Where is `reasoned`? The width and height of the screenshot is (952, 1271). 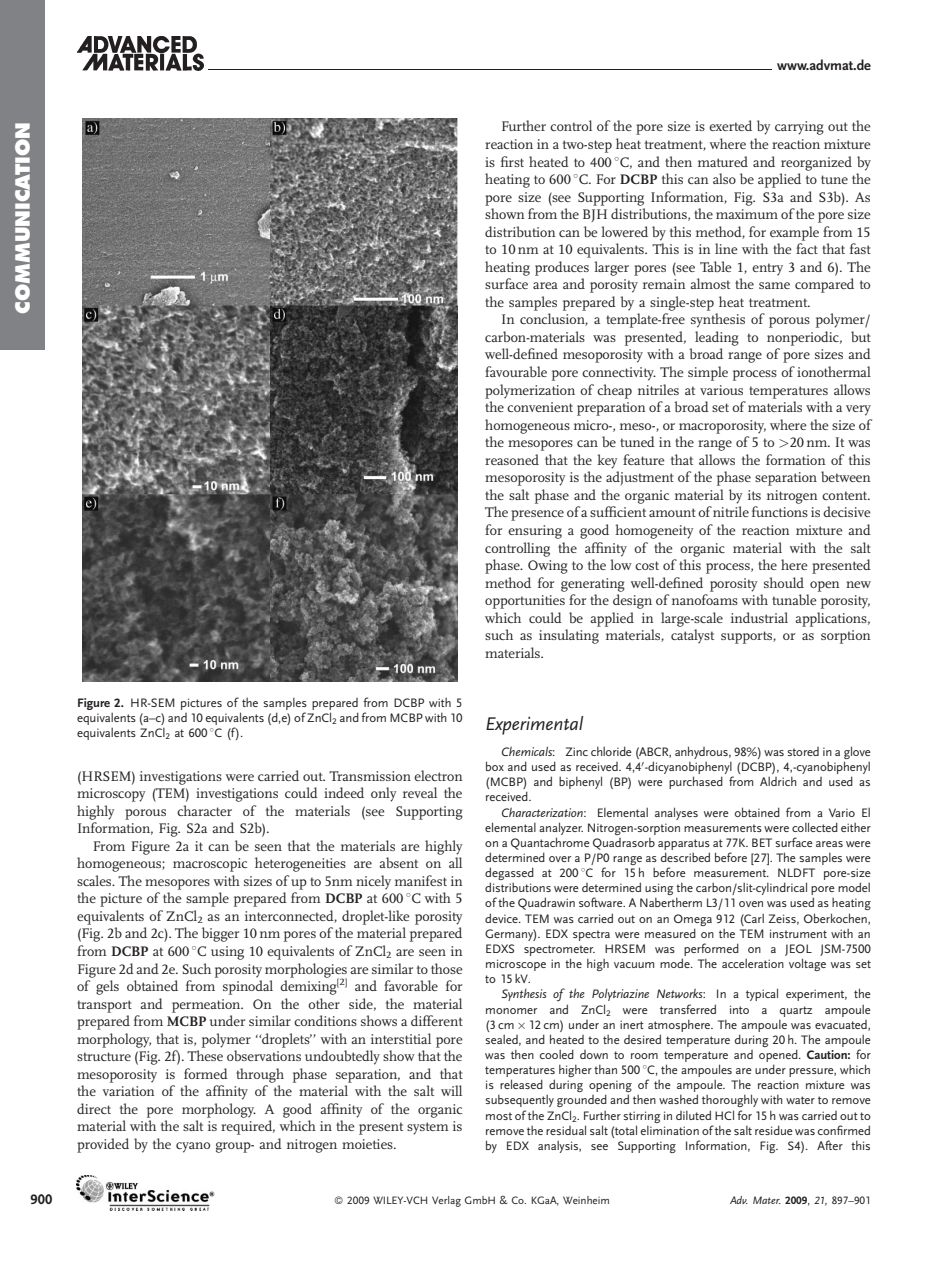
reasoned is located at coordinates (512, 459).
